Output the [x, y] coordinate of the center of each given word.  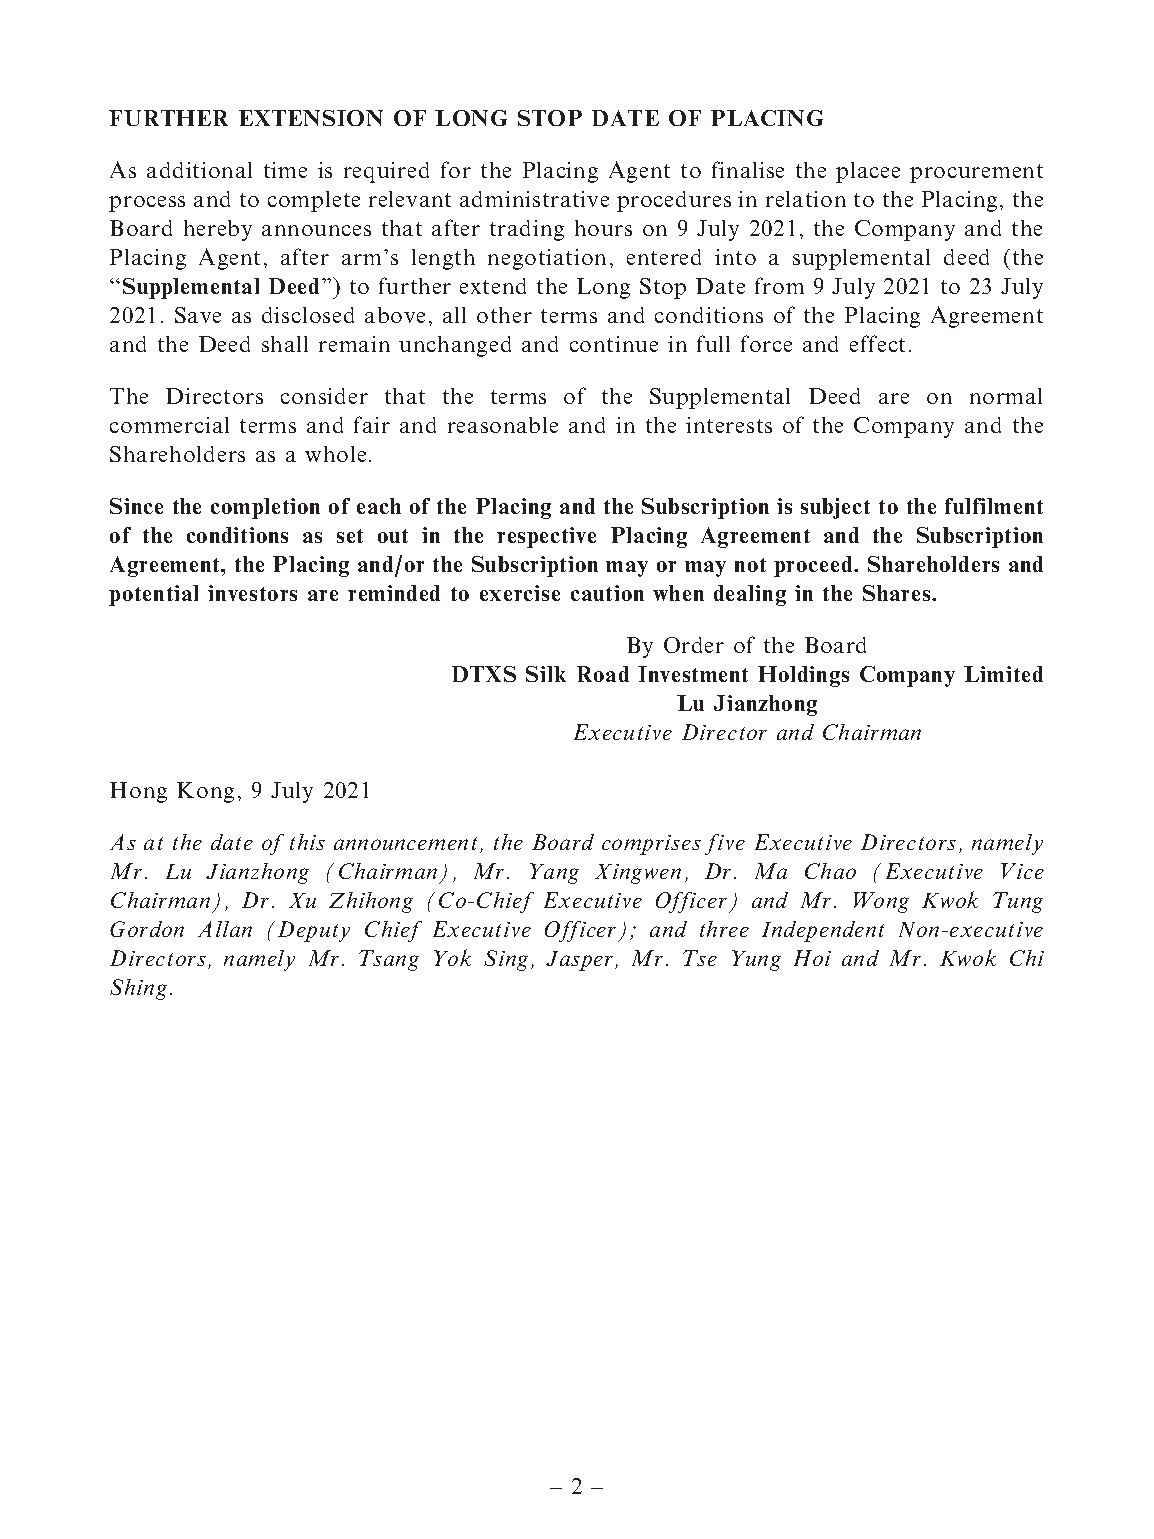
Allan [225, 929]
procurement [976, 173]
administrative [534, 199]
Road [603, 674]
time [285, 170]
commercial [169, 425]
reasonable [503, 425]
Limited [1003, 674]
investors [252, 593]
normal [1006, 396]
